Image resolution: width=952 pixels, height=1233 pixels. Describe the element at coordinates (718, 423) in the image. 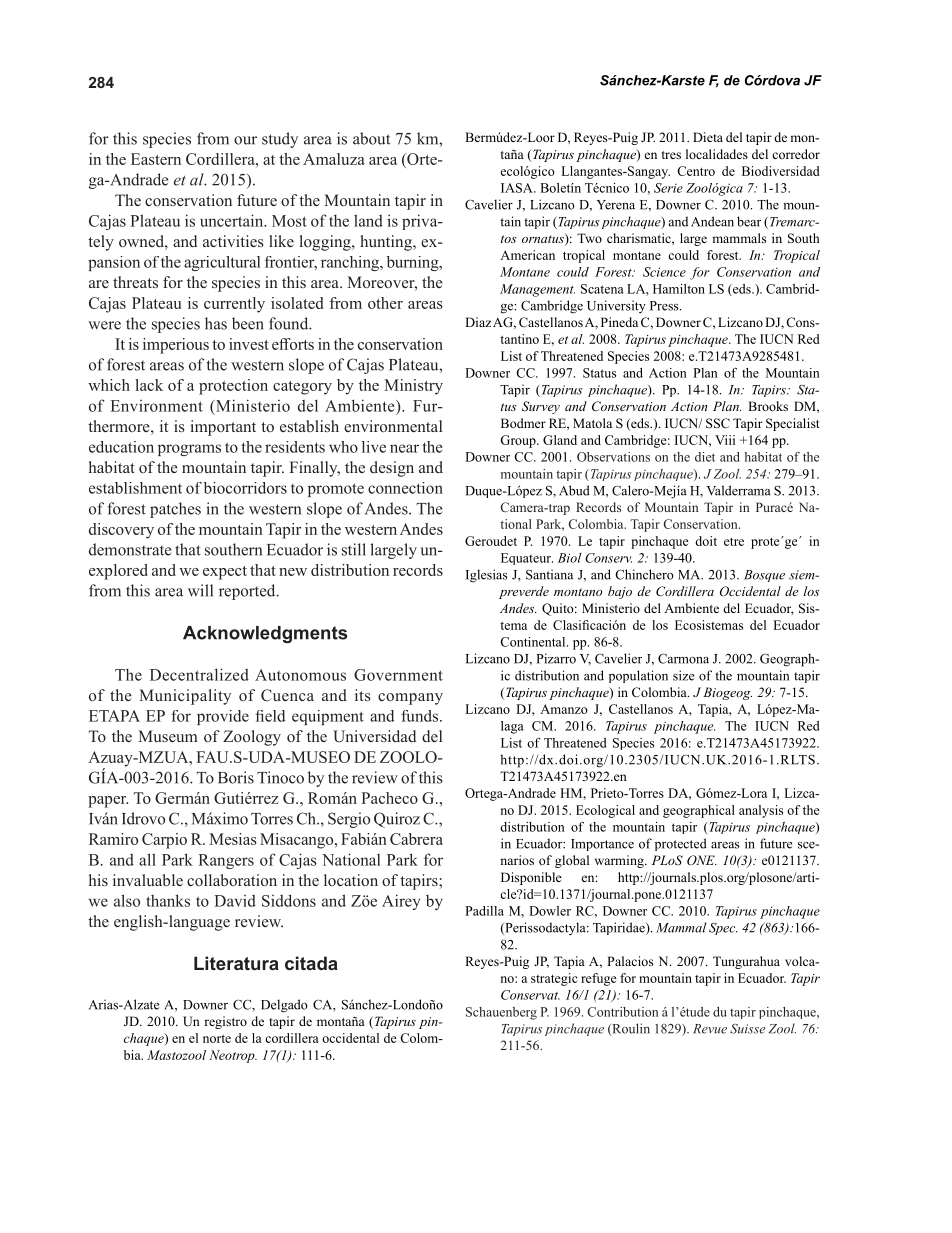

I see `SSC` at that location.
